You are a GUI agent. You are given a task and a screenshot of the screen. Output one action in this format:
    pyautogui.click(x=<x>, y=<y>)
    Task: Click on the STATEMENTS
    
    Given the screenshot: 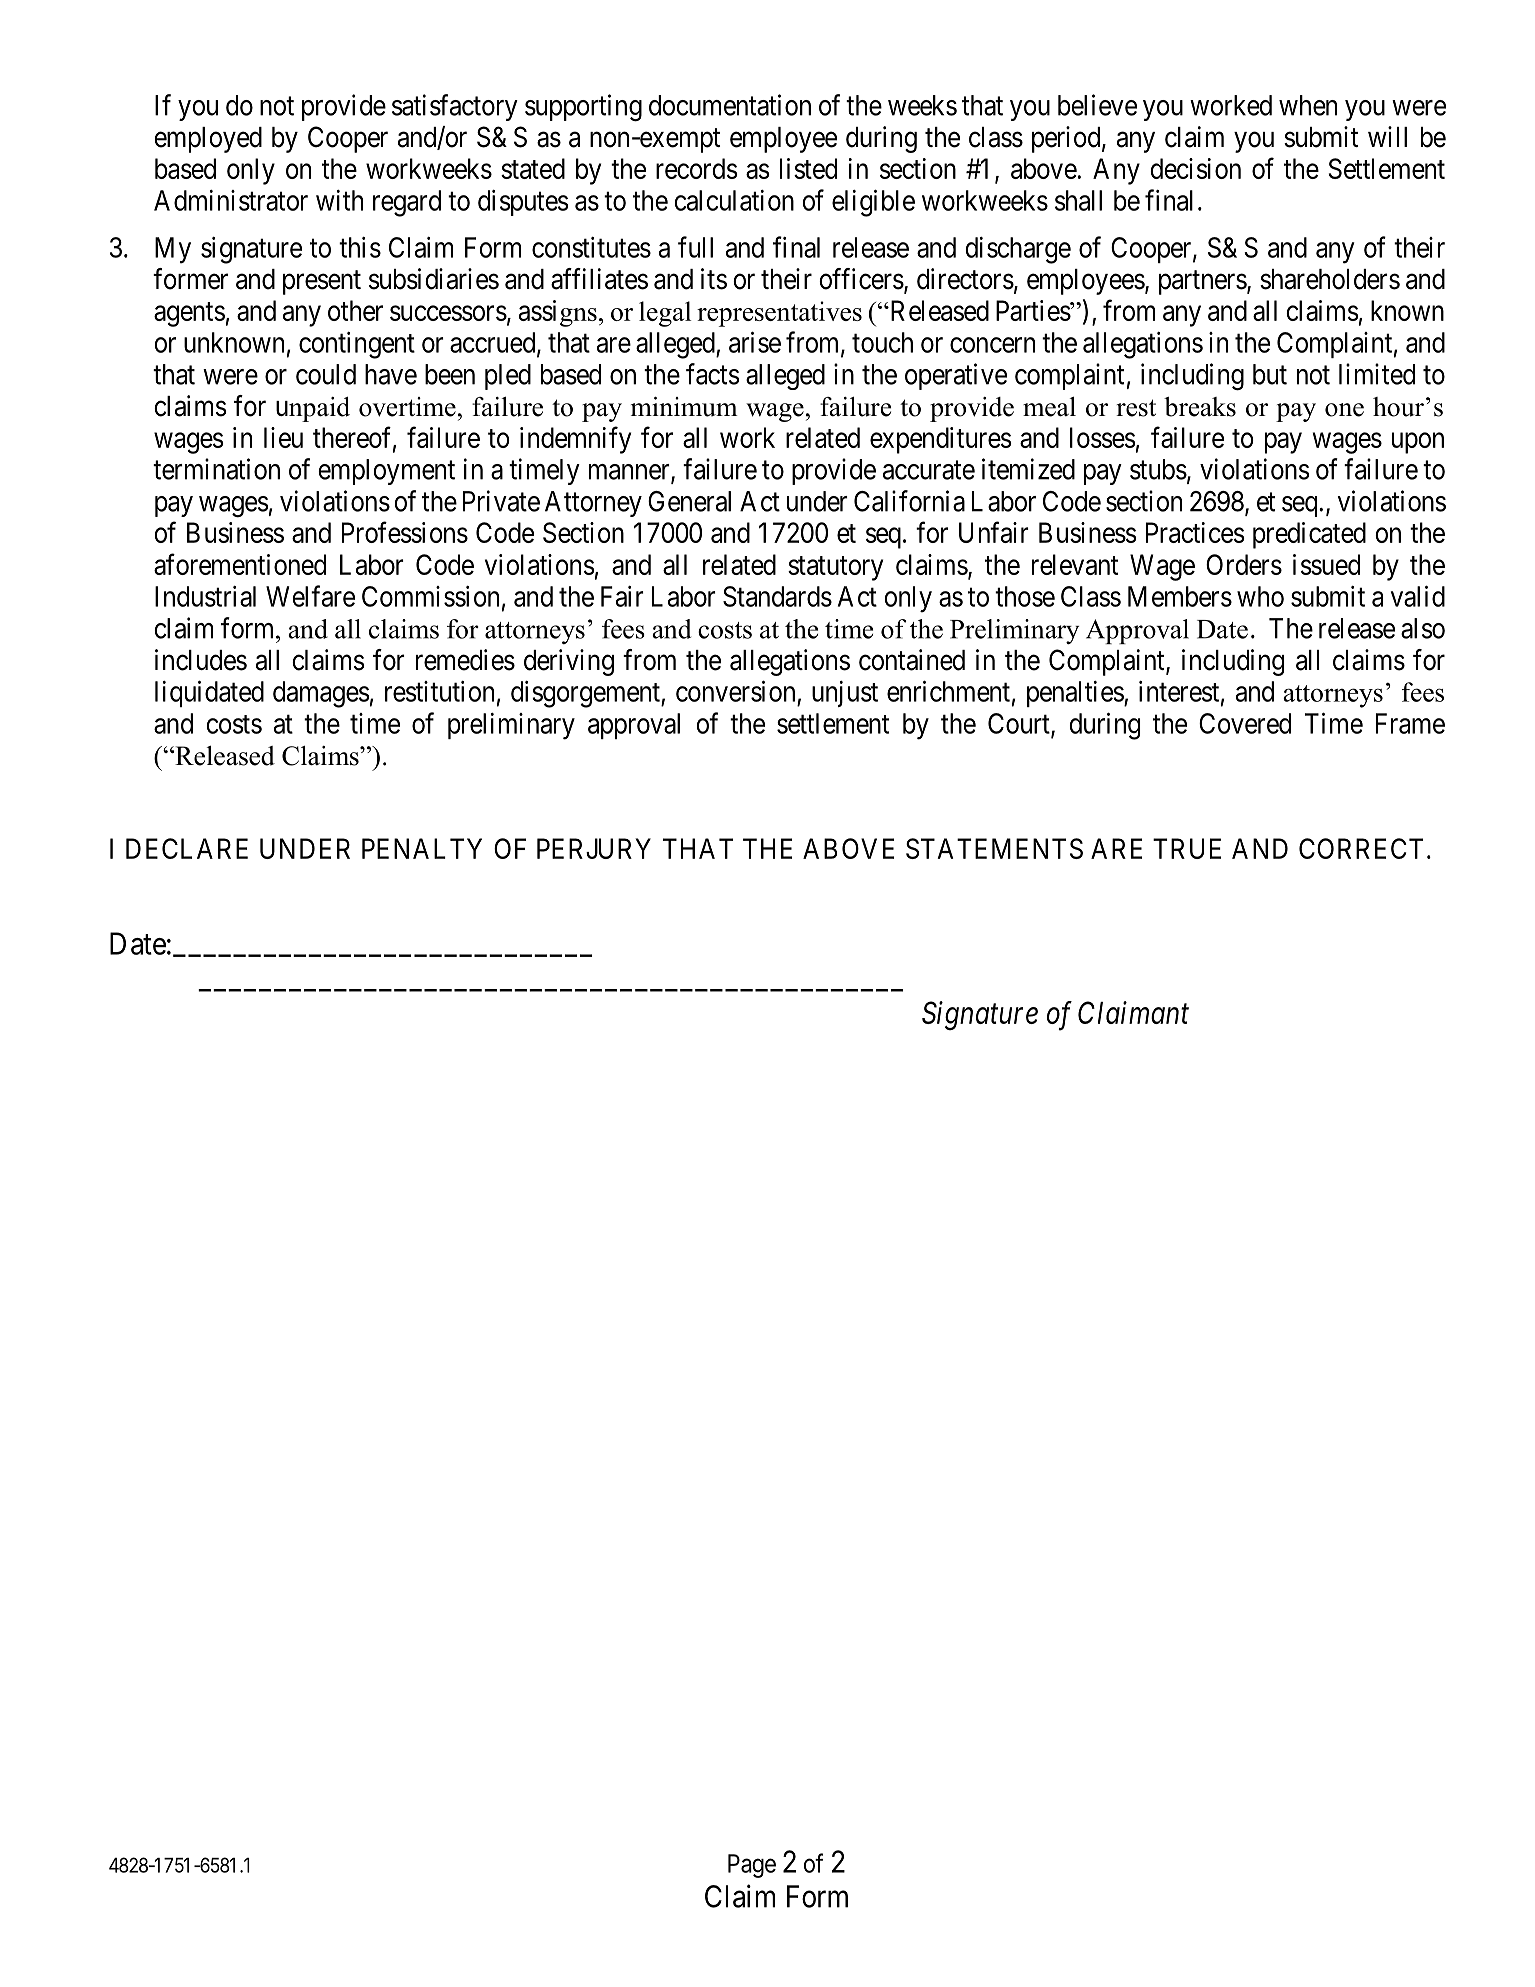 What is the action you would take?
    pyautogui.click(x=994, y=848)
